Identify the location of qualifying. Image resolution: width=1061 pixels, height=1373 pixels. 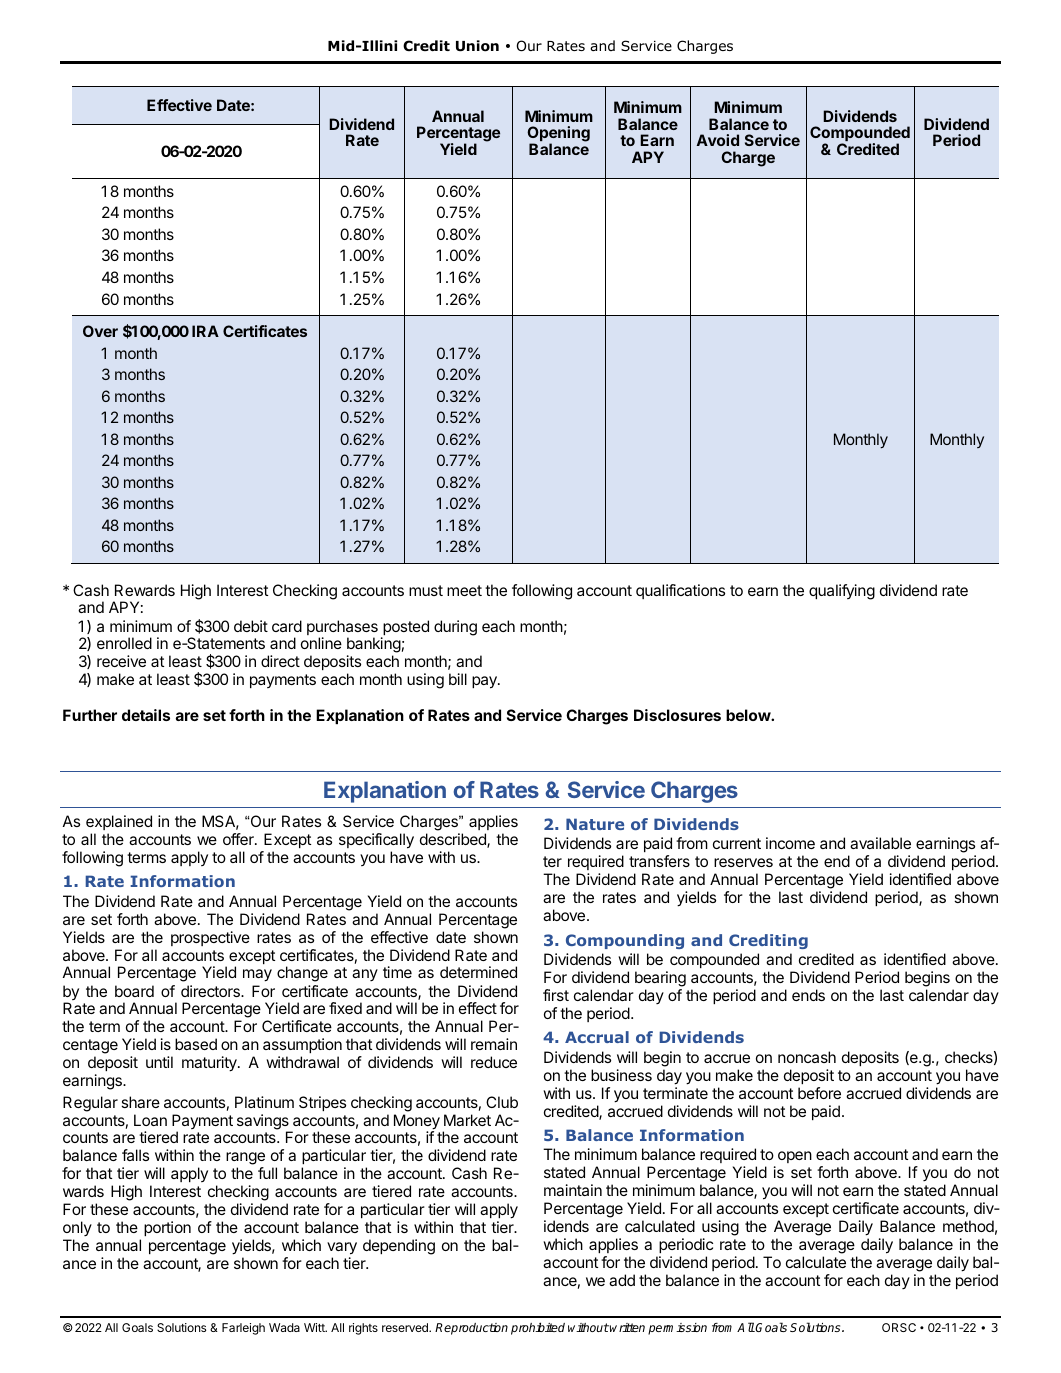
(842, 592).
